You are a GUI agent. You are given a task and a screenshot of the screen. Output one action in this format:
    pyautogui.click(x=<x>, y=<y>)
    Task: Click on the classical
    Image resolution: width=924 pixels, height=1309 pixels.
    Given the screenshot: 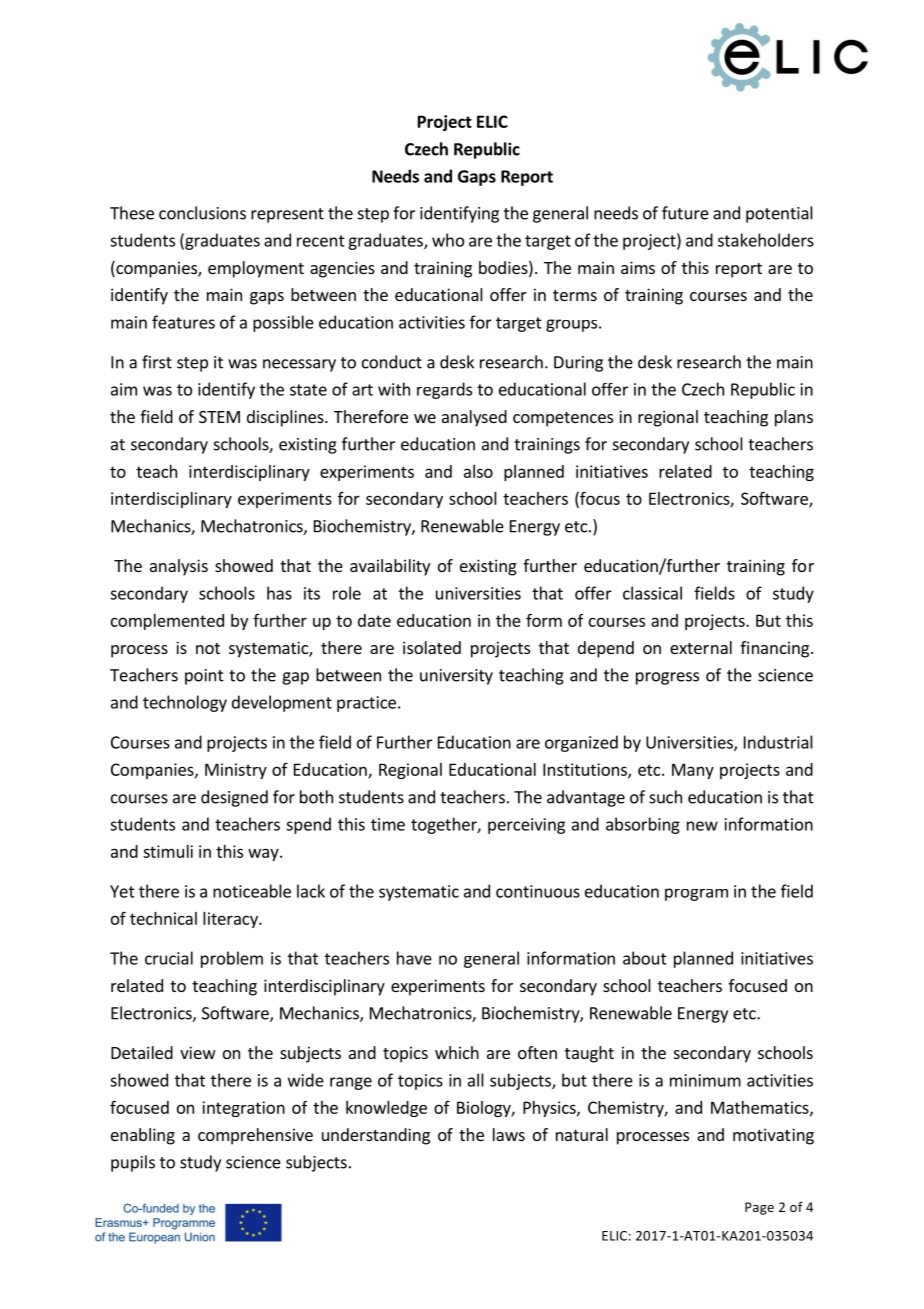 What is the action you would take?
    pyautogui.click(x=652, y=593)
